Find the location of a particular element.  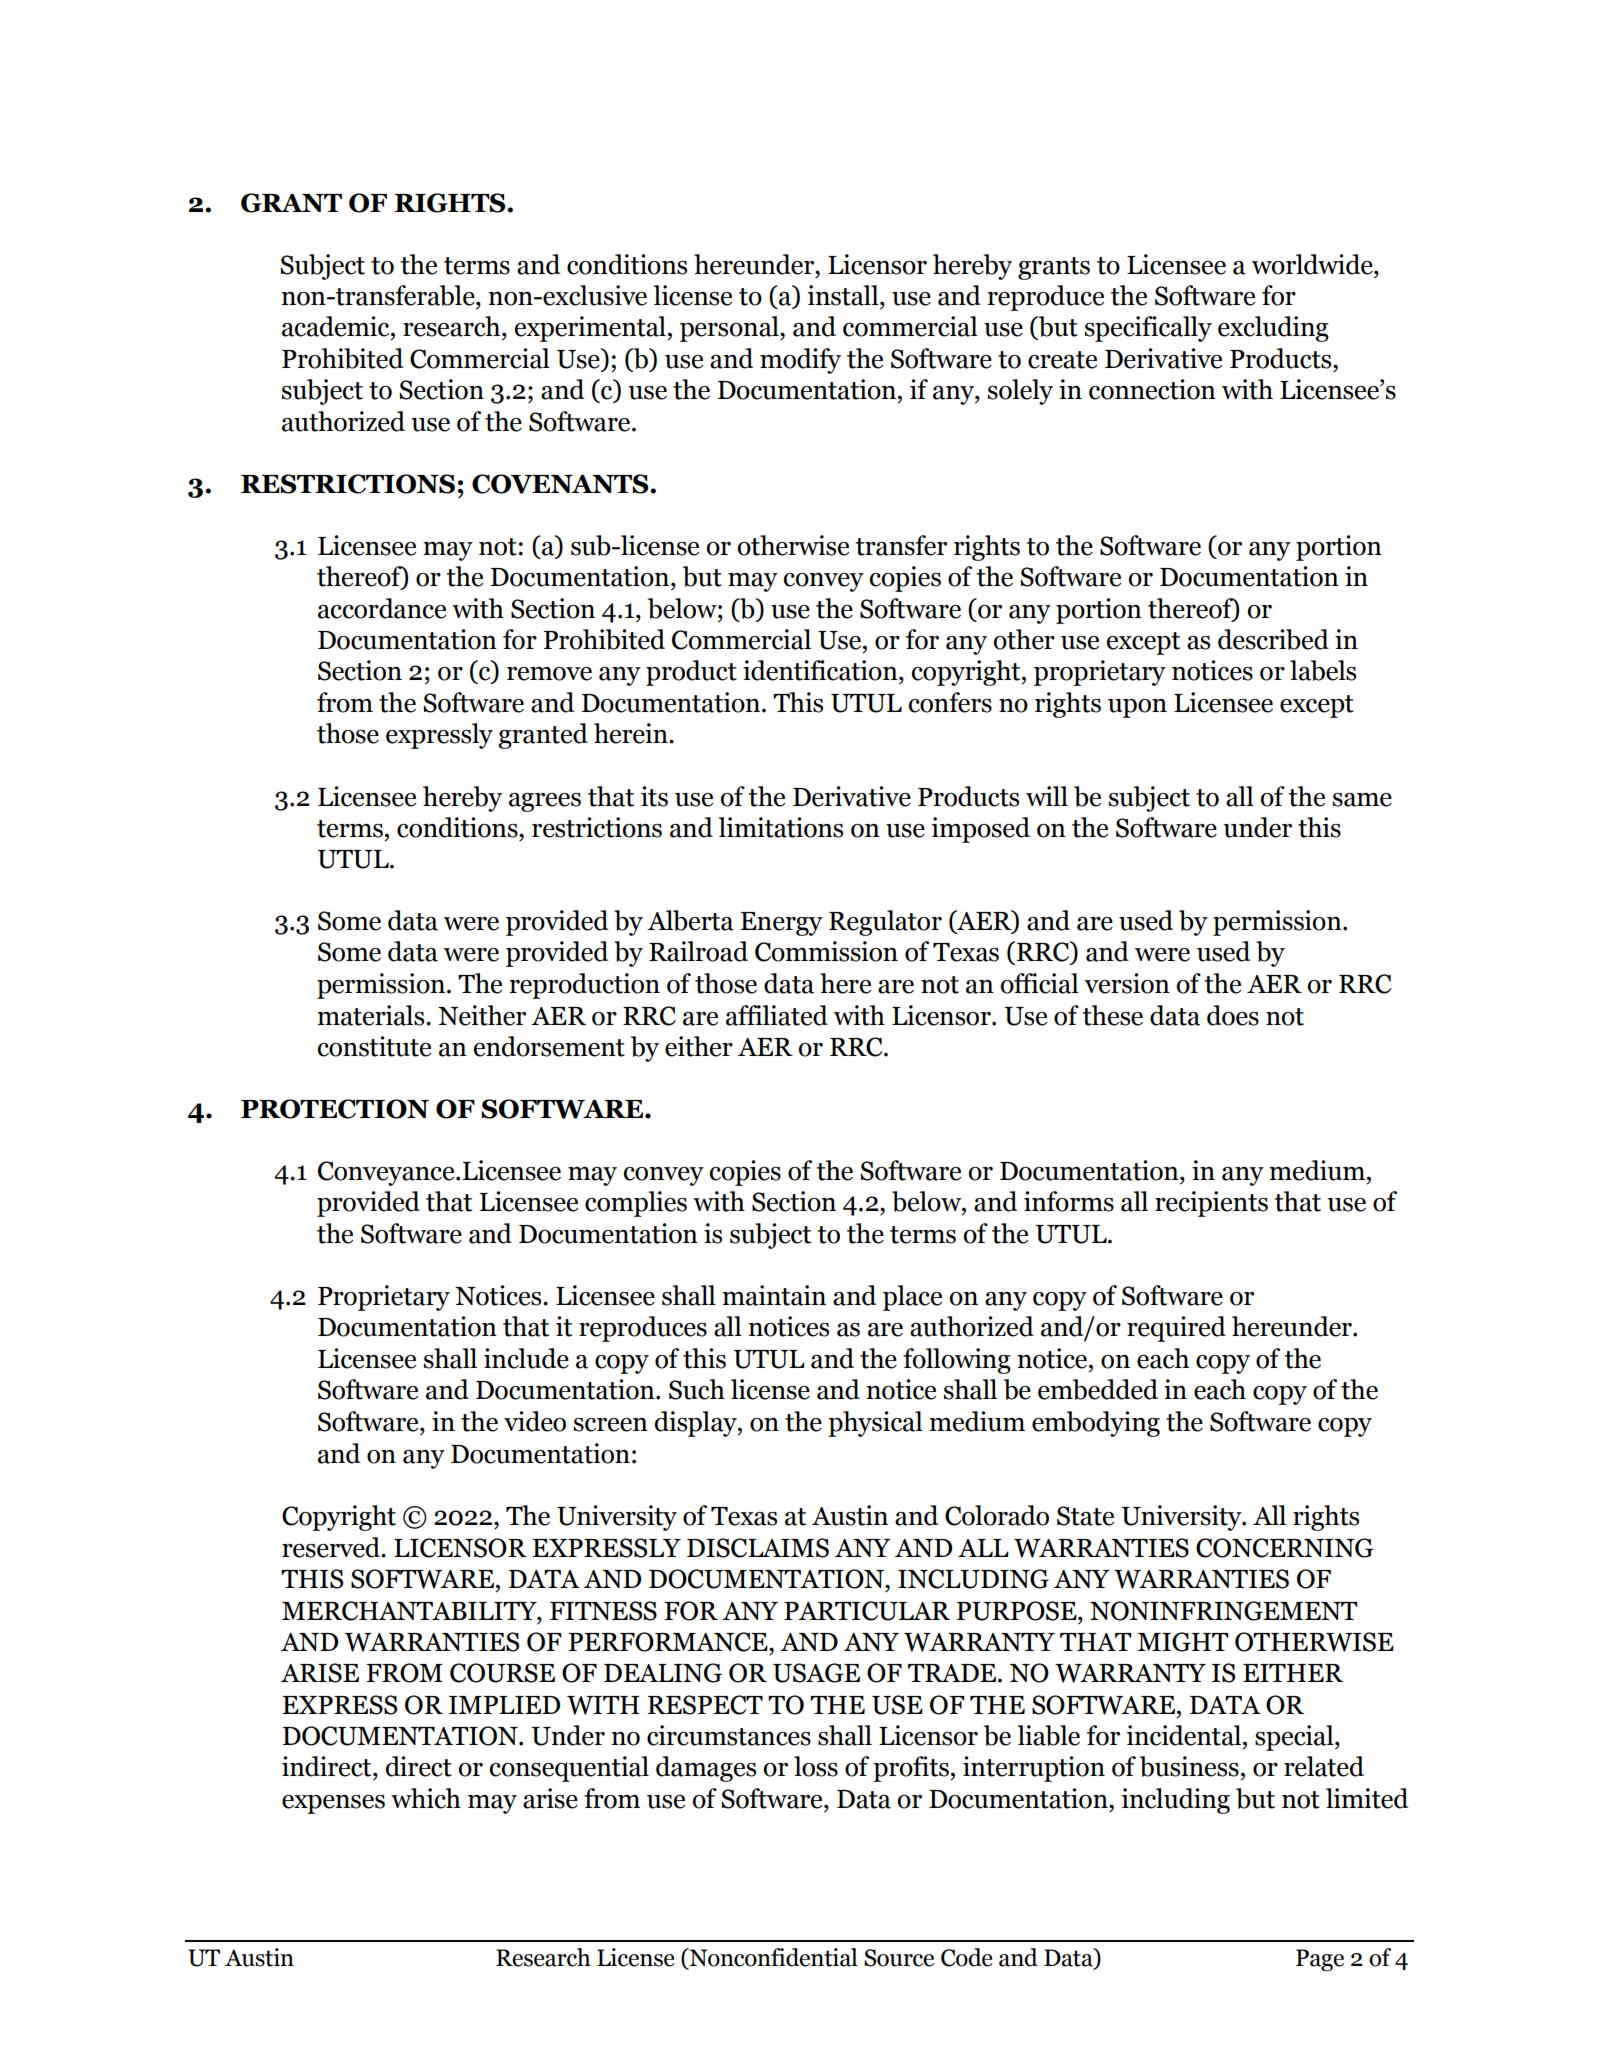

academic is located at coordinates (337, 326).
